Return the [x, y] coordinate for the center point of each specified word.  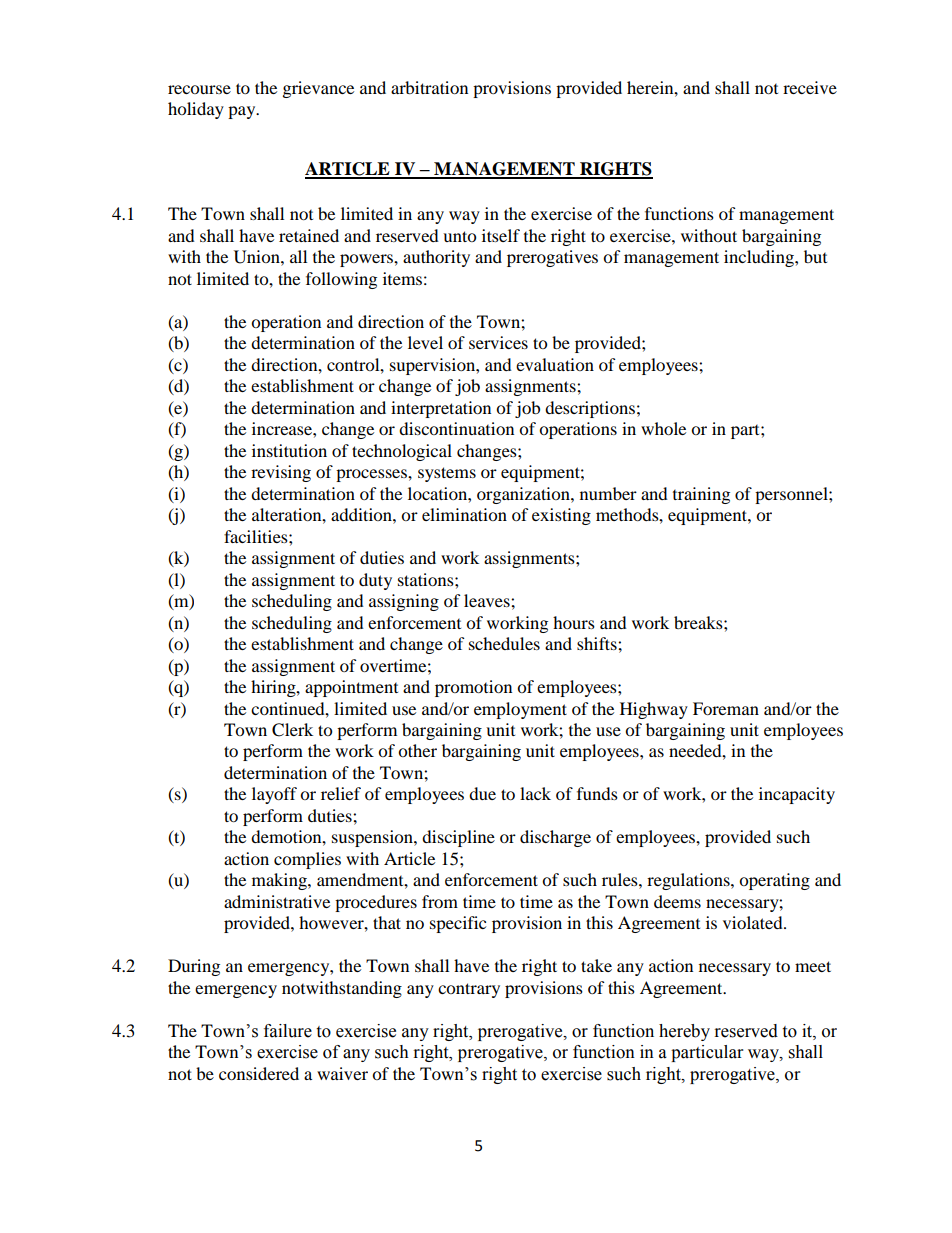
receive [810, 87]
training [701, 495]
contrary [469, 990]
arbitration [429, 87]
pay [243, 112]
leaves [488, 600]
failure [288, 1031]
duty [375, 581]
